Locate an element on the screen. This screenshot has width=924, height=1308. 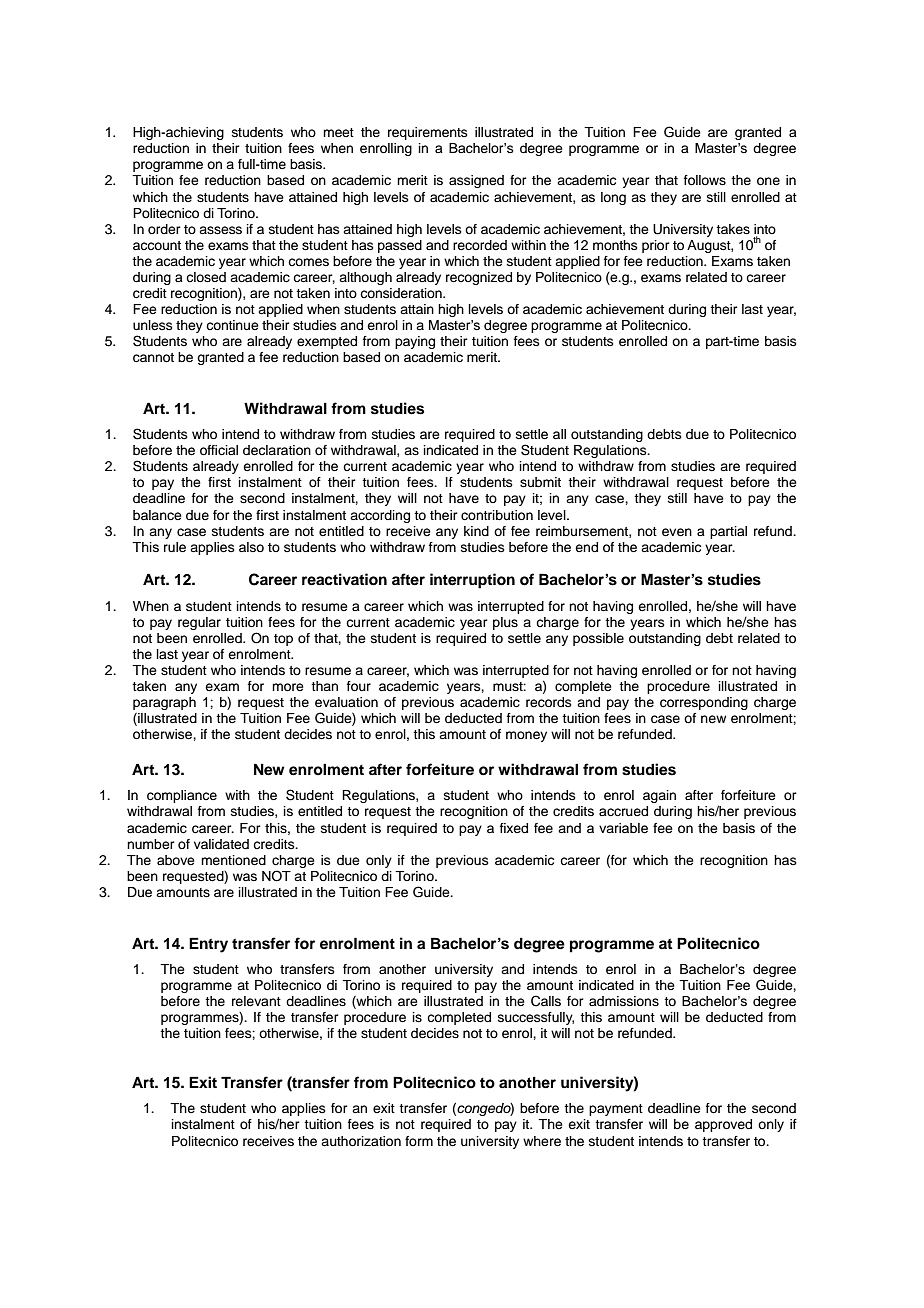
prior is located at coordinates (656, 246).
